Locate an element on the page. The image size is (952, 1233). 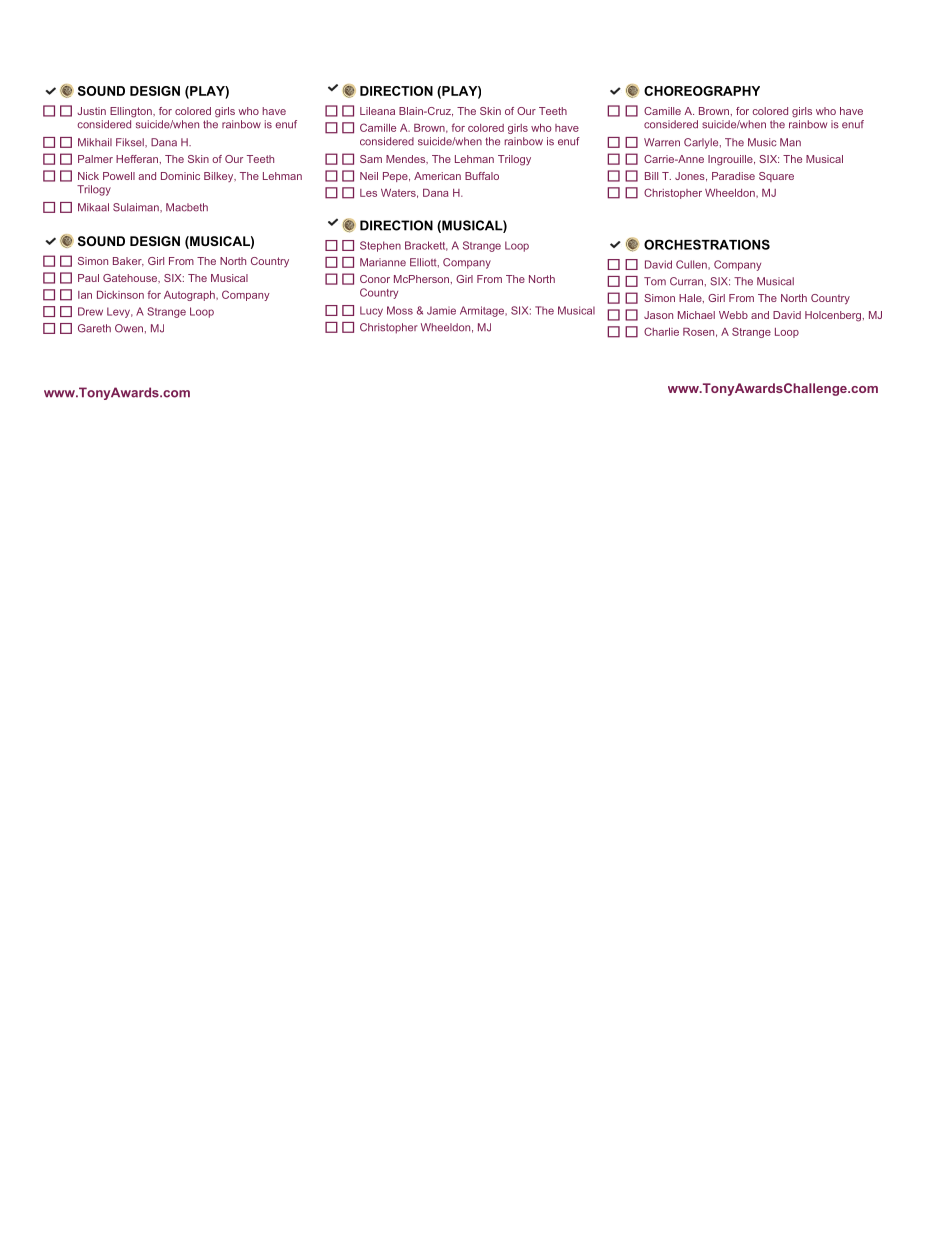
Warren is located at coordinates (662, 142).
